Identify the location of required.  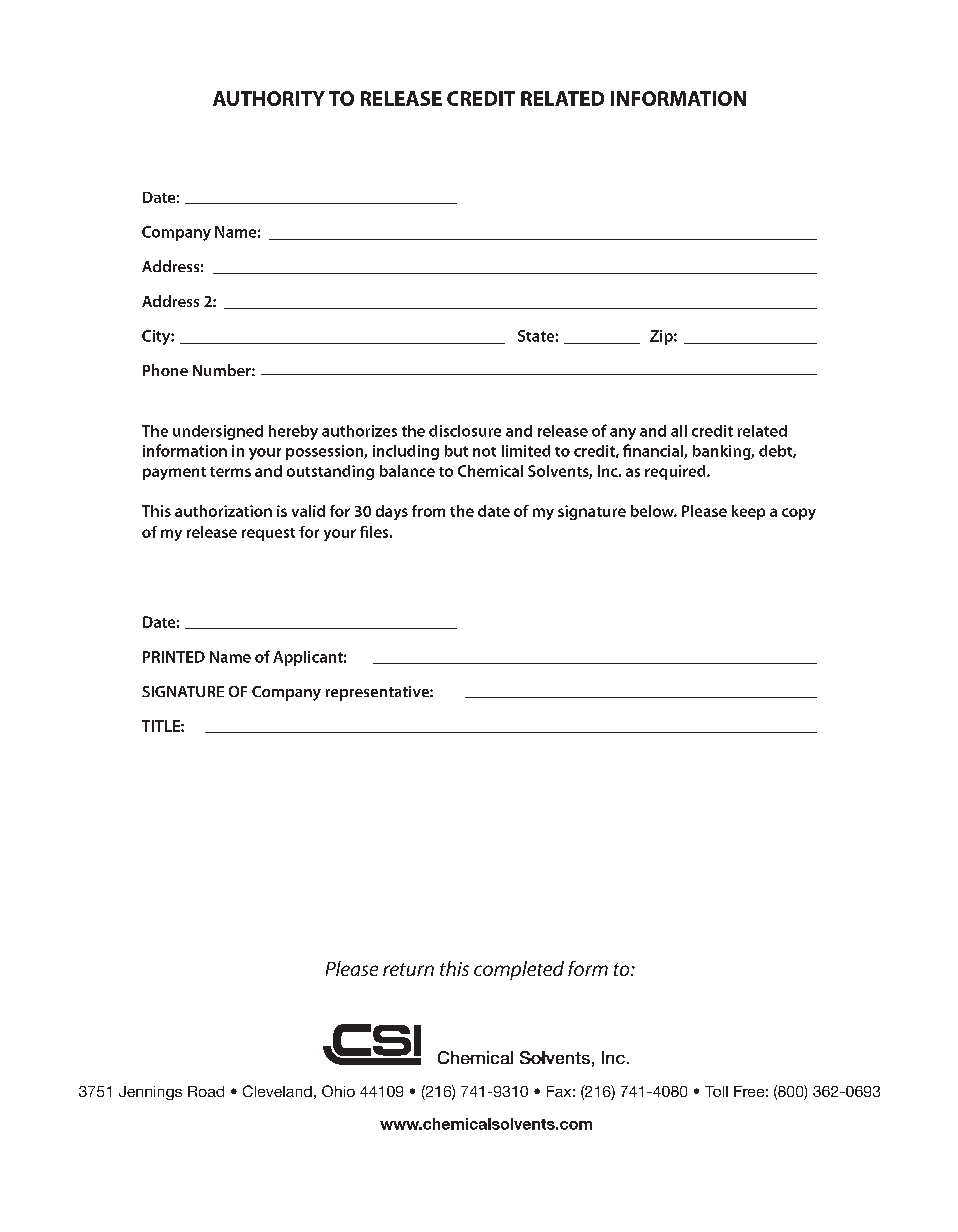
(676, 472).
